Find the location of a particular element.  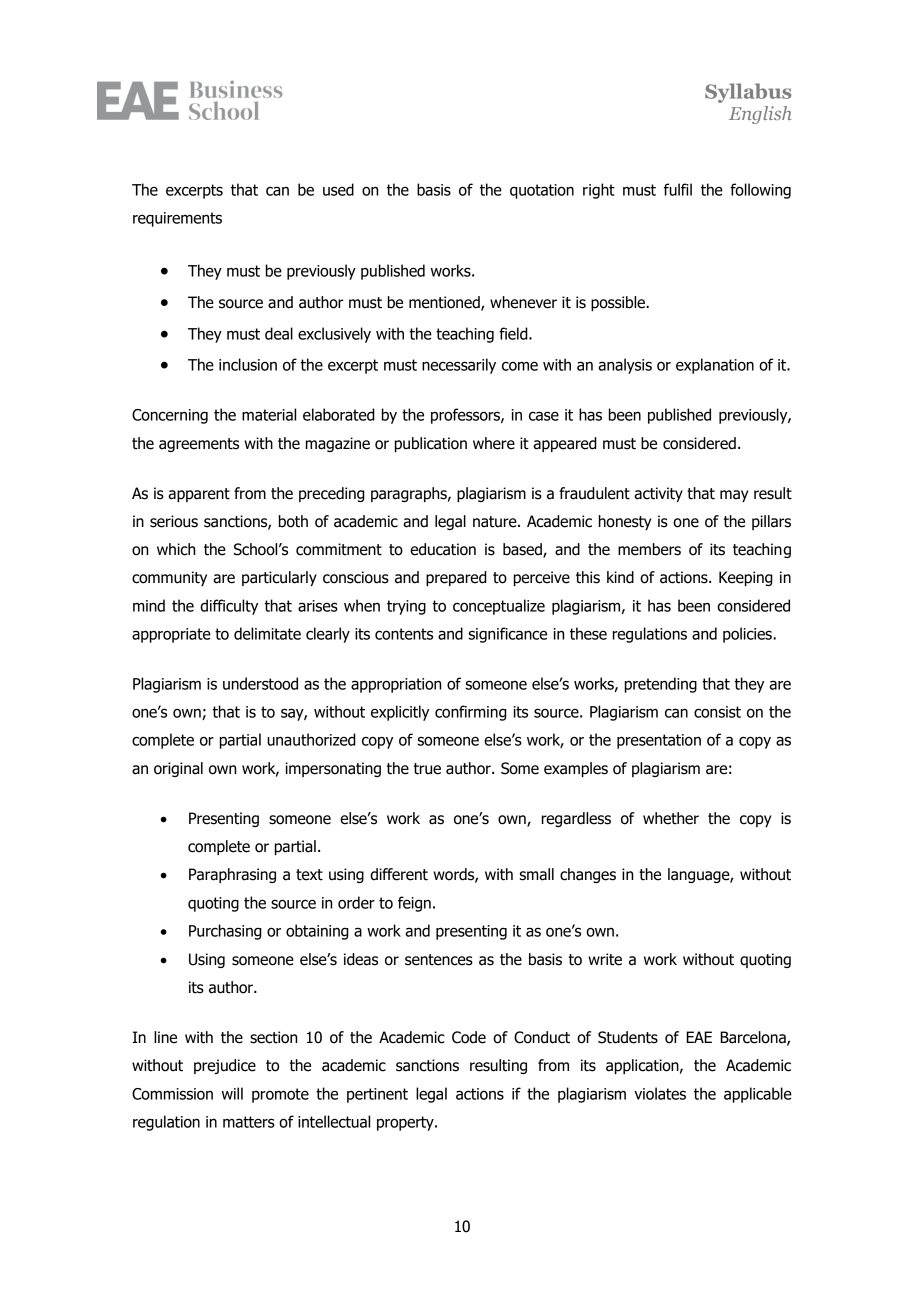

will is located at coordinates (232, 1093).
